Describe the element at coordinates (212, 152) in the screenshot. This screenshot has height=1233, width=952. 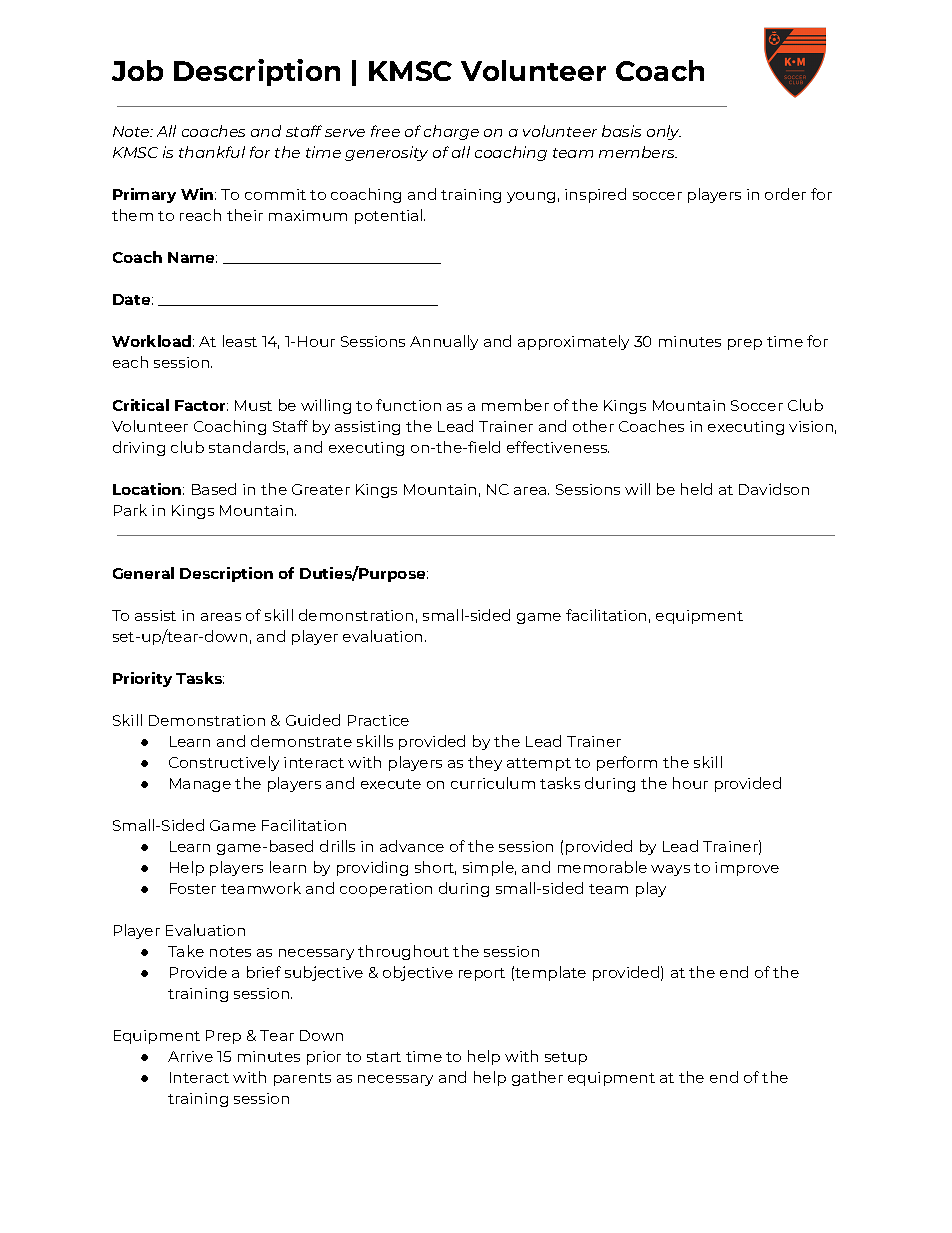
I see `thankful` at that location.
